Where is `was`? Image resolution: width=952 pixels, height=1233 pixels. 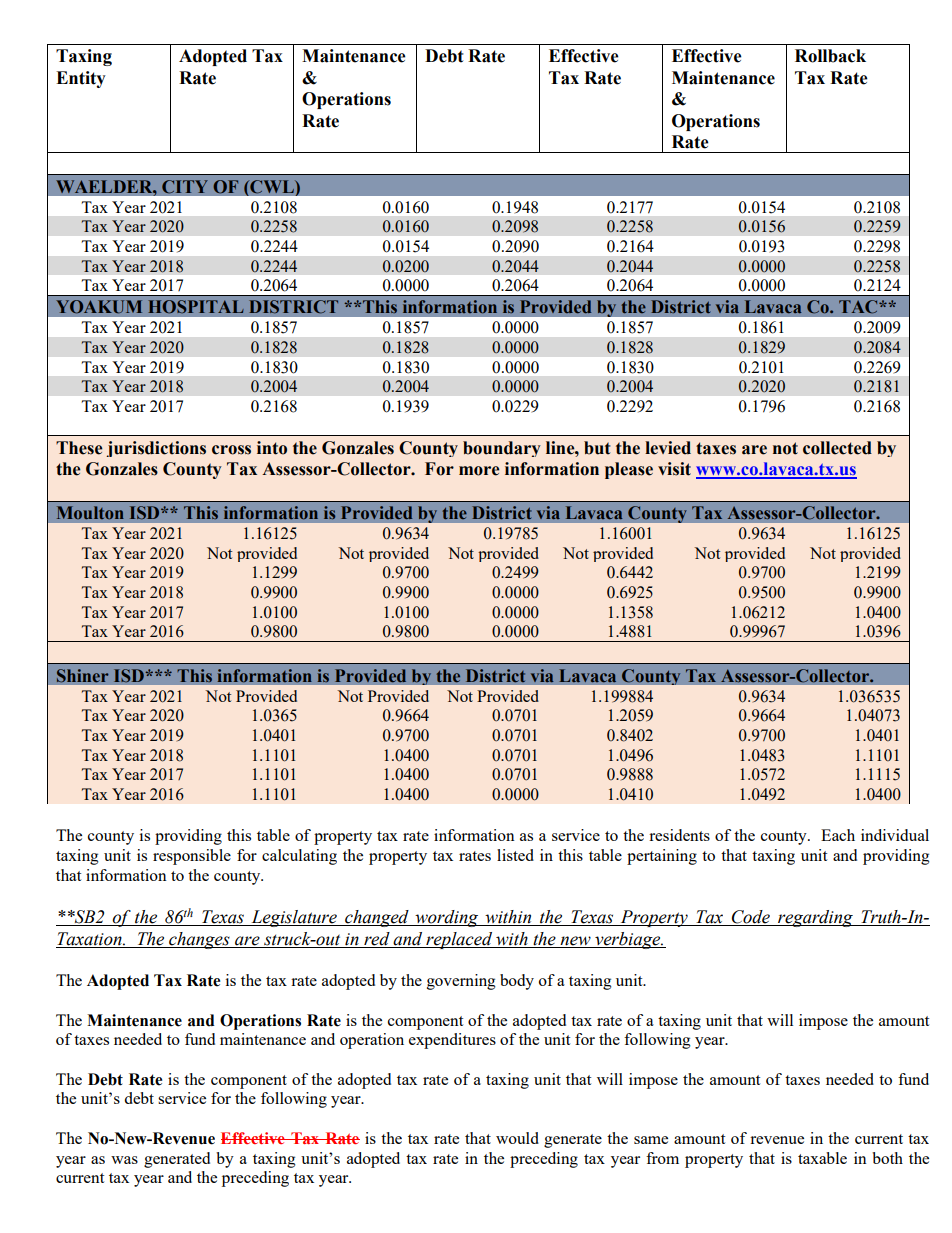 was is located at coordinates (124, 1160).
